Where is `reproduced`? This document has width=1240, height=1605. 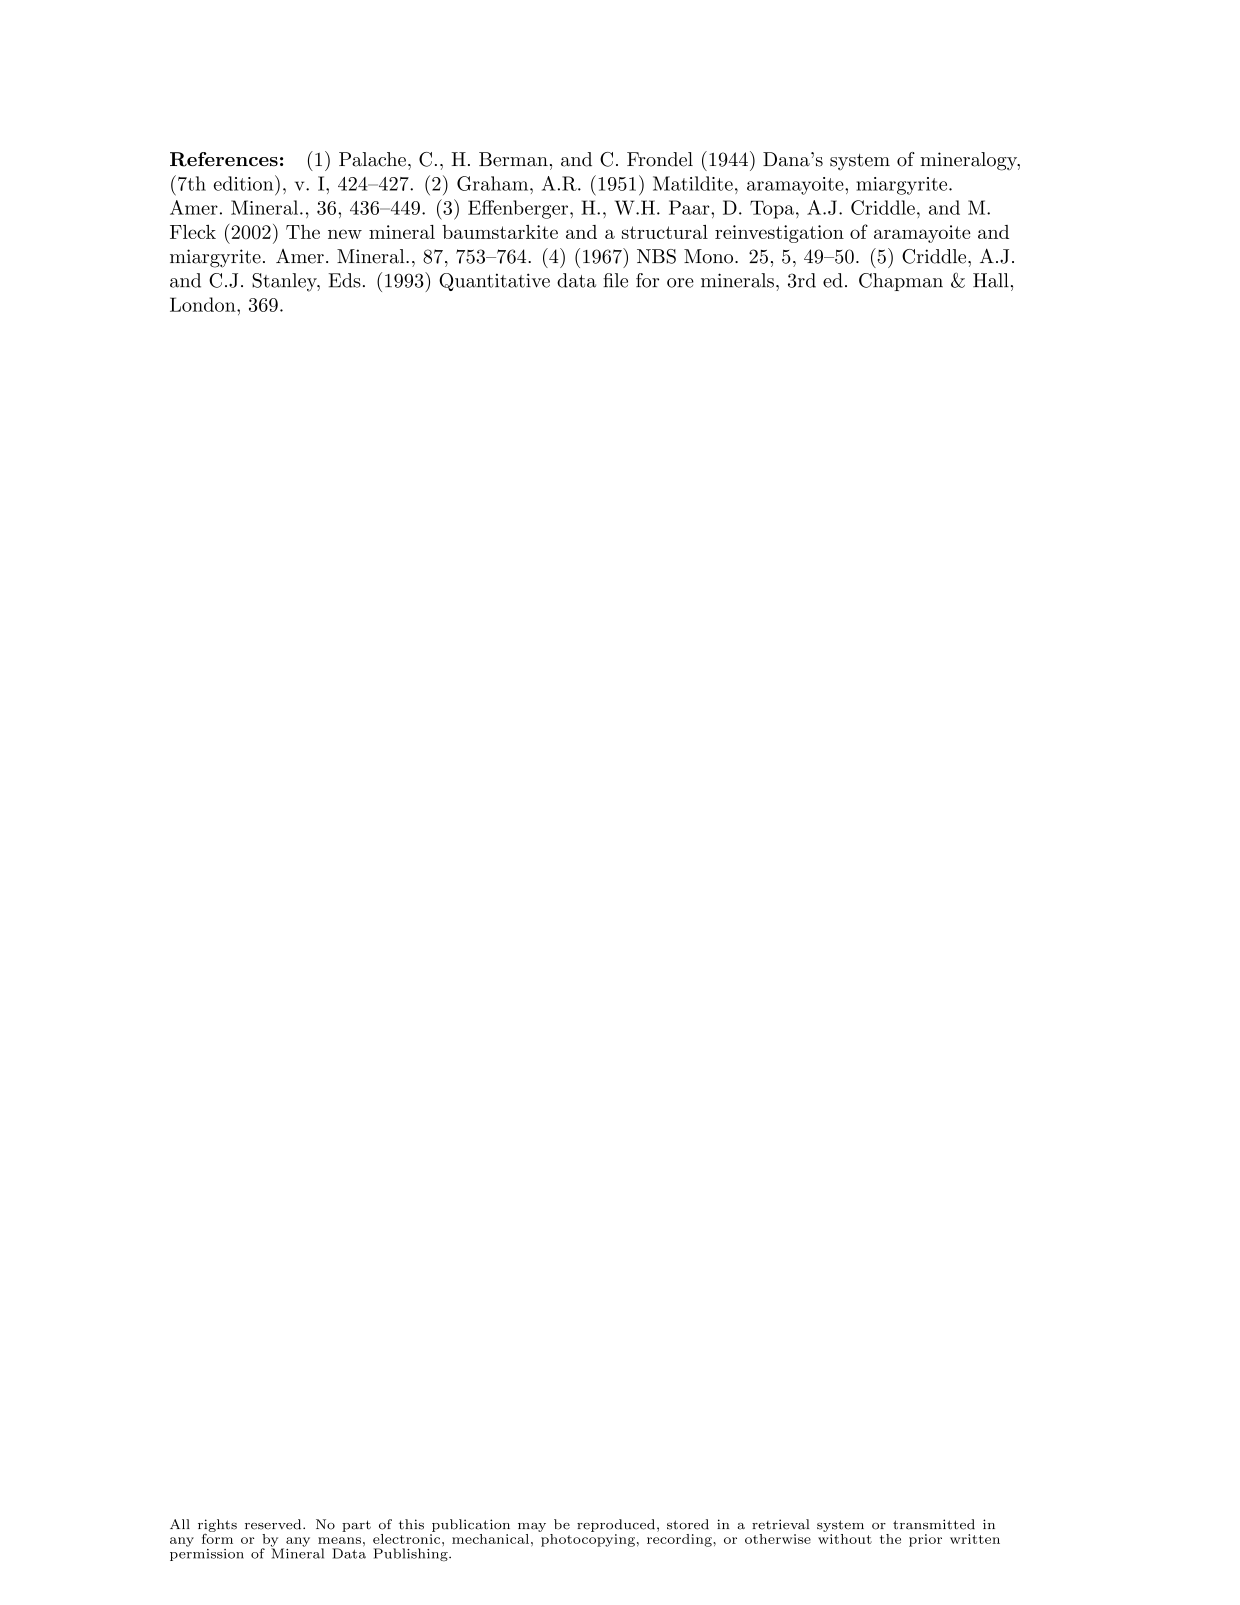 reproduced is located at coordinates (616, 1525).
